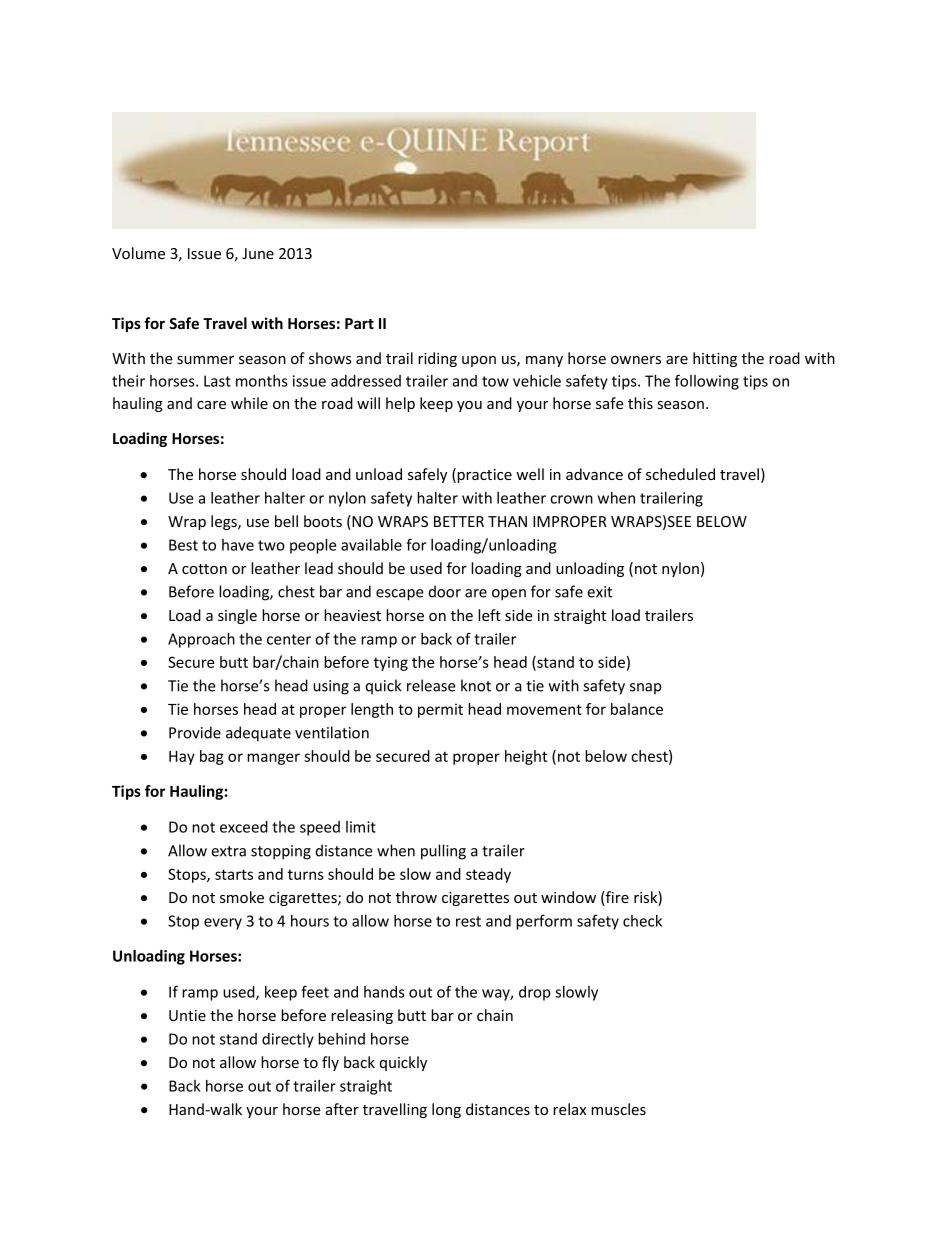 This document has height=1233, width=952. I want to click on snap, so click(646, 688).
